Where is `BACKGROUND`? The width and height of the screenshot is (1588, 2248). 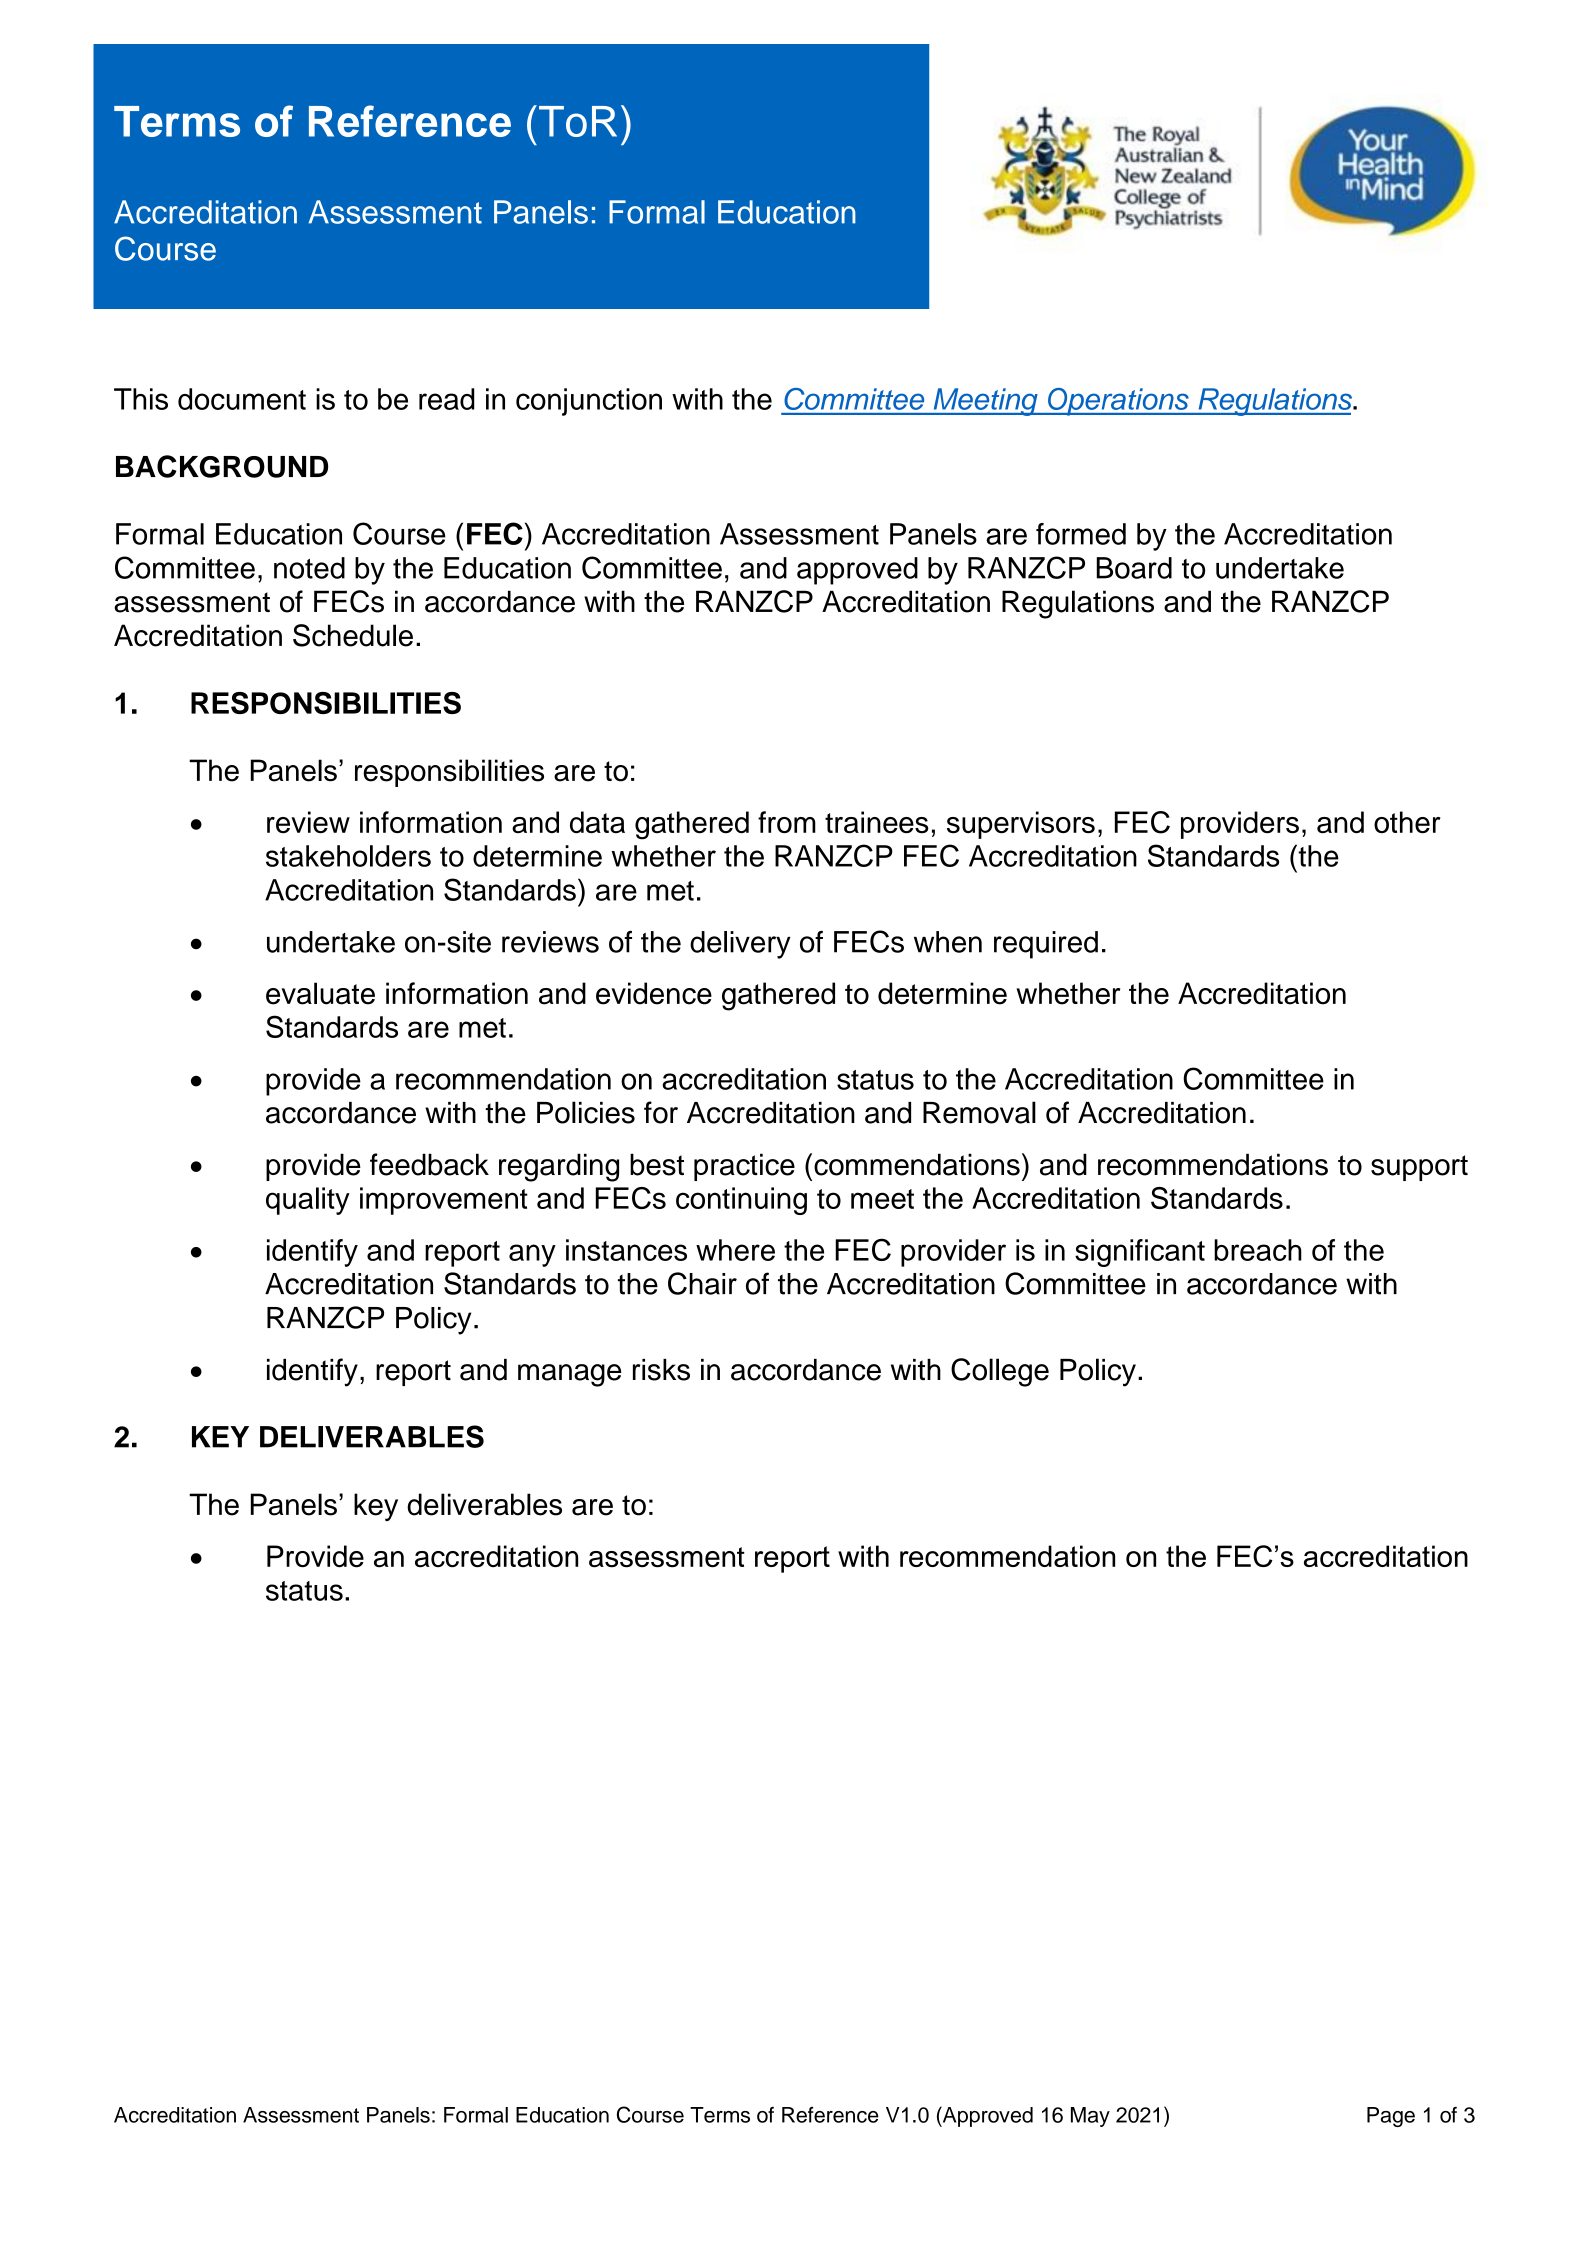 BACKGROUND is located at coordinates (222, 466).
